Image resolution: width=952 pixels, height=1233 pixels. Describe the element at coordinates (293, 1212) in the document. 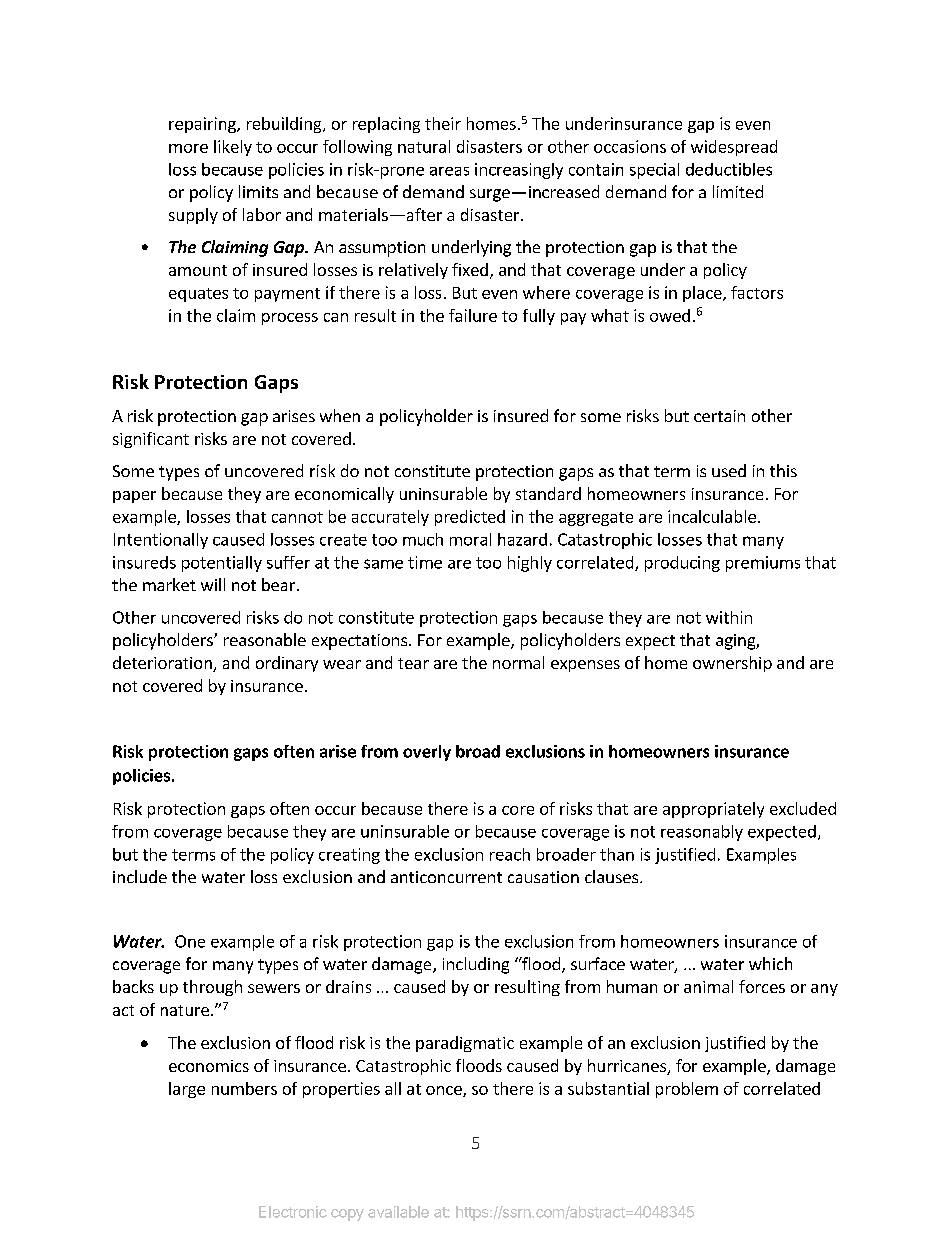

I see `Electronic` at that location.
